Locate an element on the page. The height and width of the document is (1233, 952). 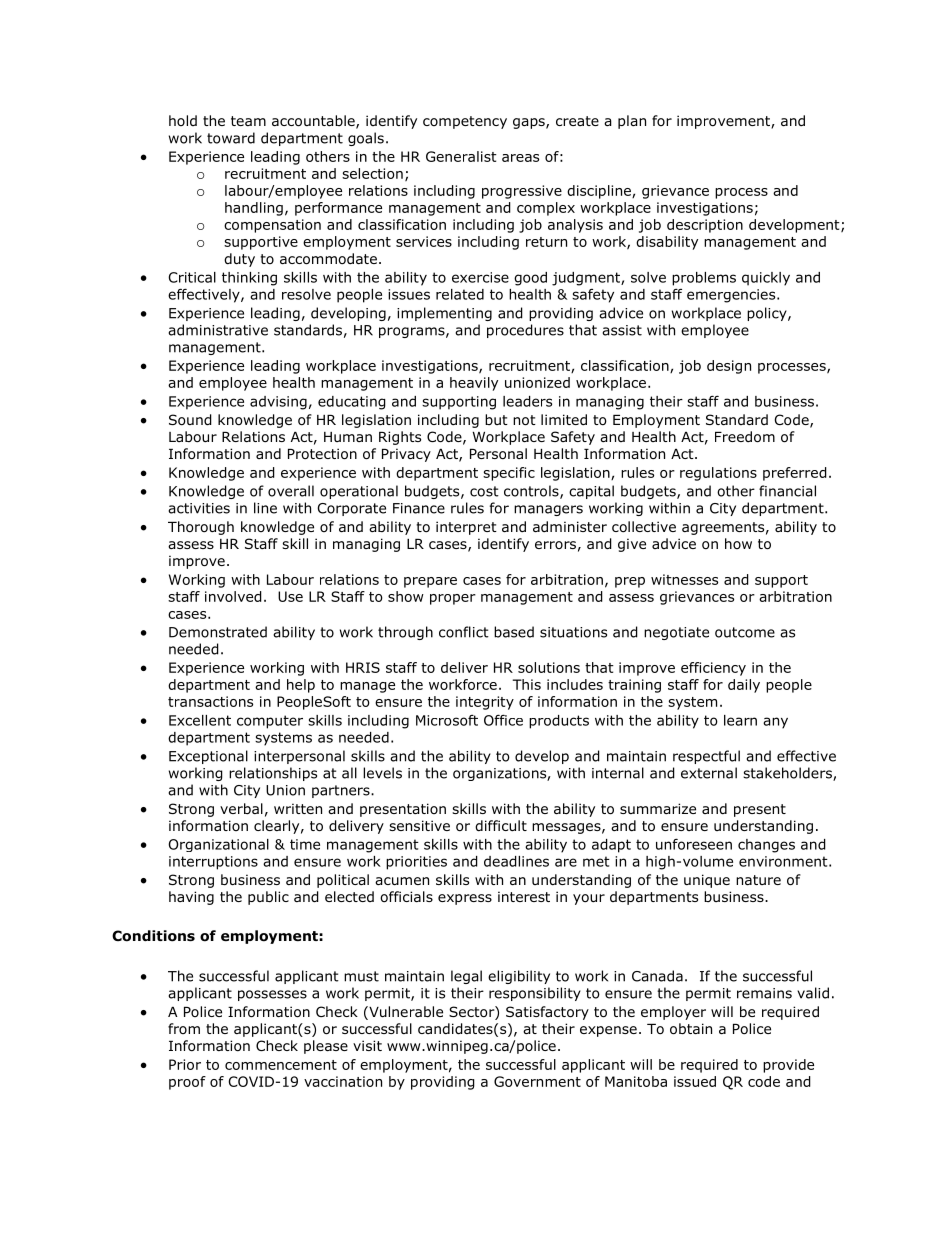
issued is located at coordinates (695, 1081).
